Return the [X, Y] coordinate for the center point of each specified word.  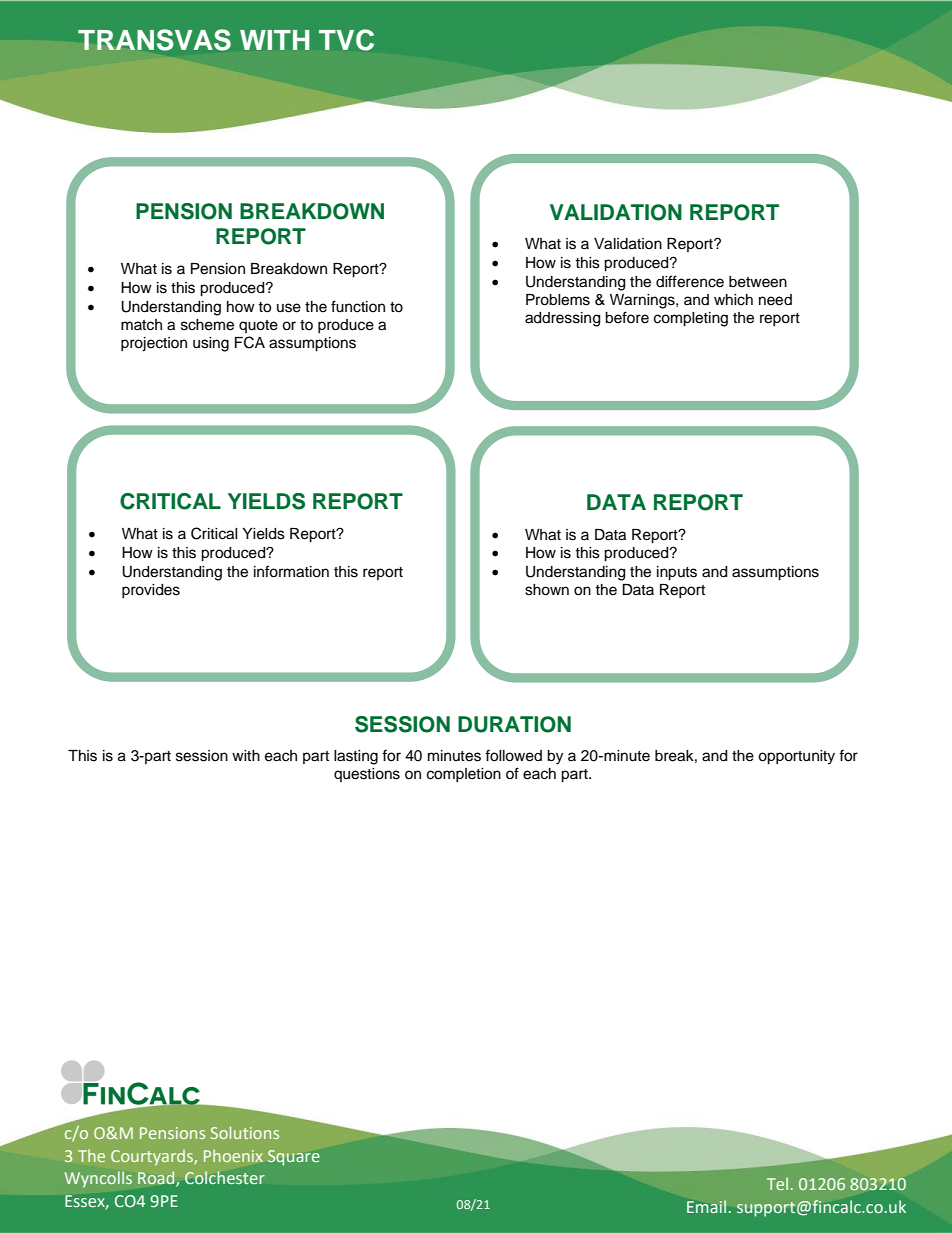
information [291, 571]
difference [690, 281]
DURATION [514, 724]
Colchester [225, 1177]
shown [547, 590]
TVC [346, 40]
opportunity [796, 757]
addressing [562, 319]
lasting [356, 757]
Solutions [245, 1132]
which [733, 300]
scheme [207, 325]
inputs [677, 573]
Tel [777, 1183]
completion [464, 775]
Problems [558, 300]
